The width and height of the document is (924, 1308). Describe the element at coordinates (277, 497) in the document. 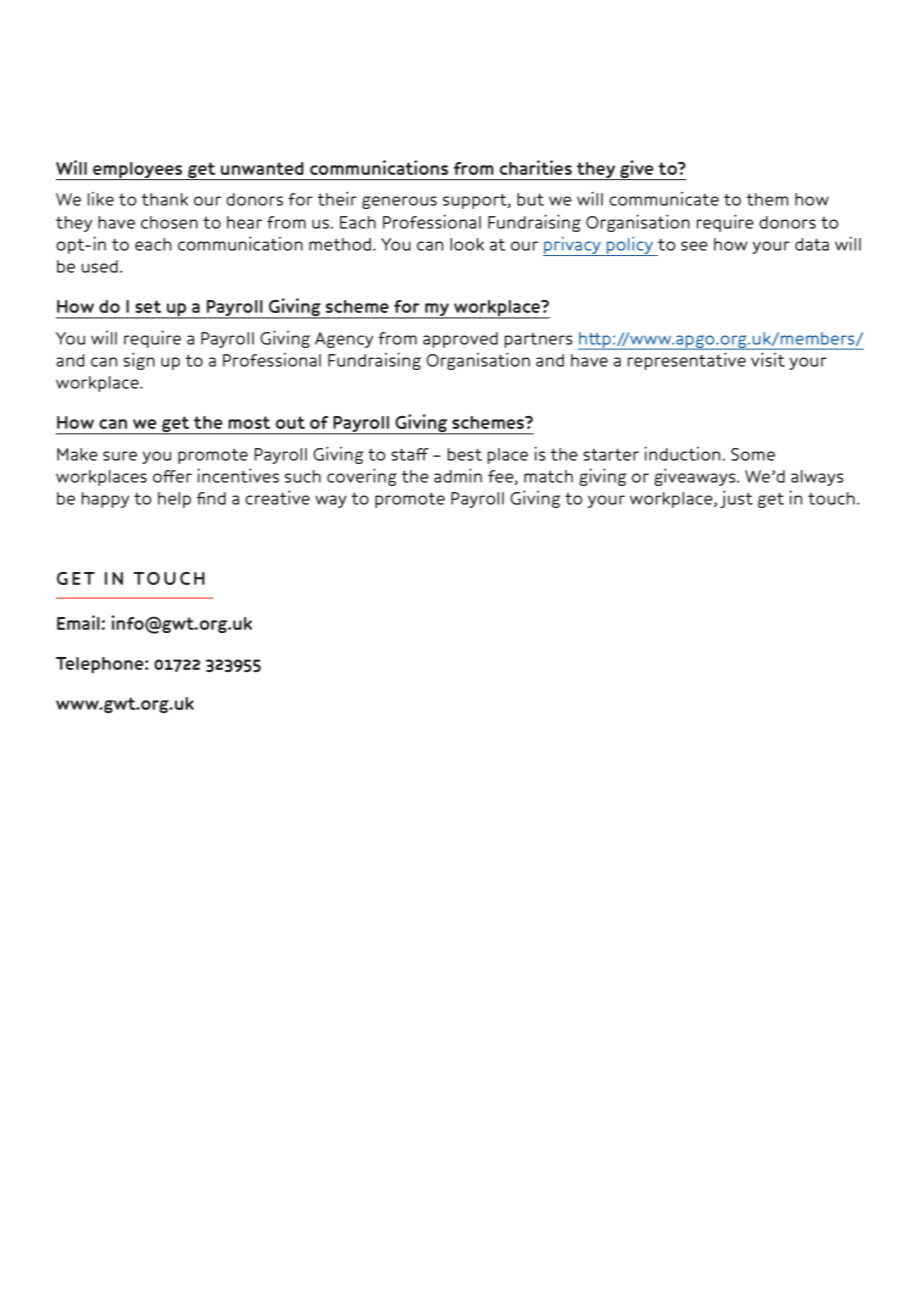

I see `creative` at that location.
